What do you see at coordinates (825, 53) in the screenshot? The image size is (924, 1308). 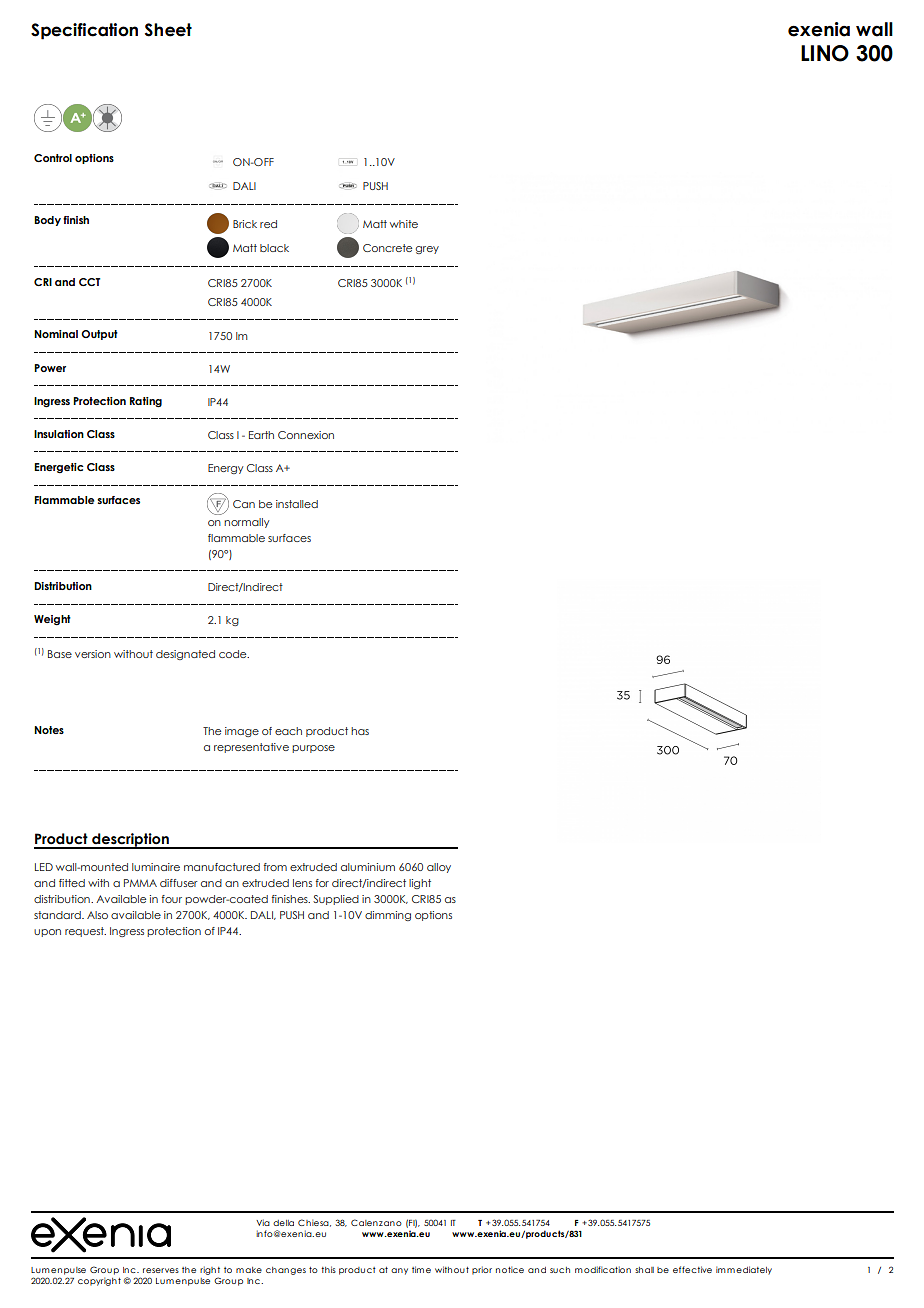 I see `LINO` at bounding box center [825, 53].
